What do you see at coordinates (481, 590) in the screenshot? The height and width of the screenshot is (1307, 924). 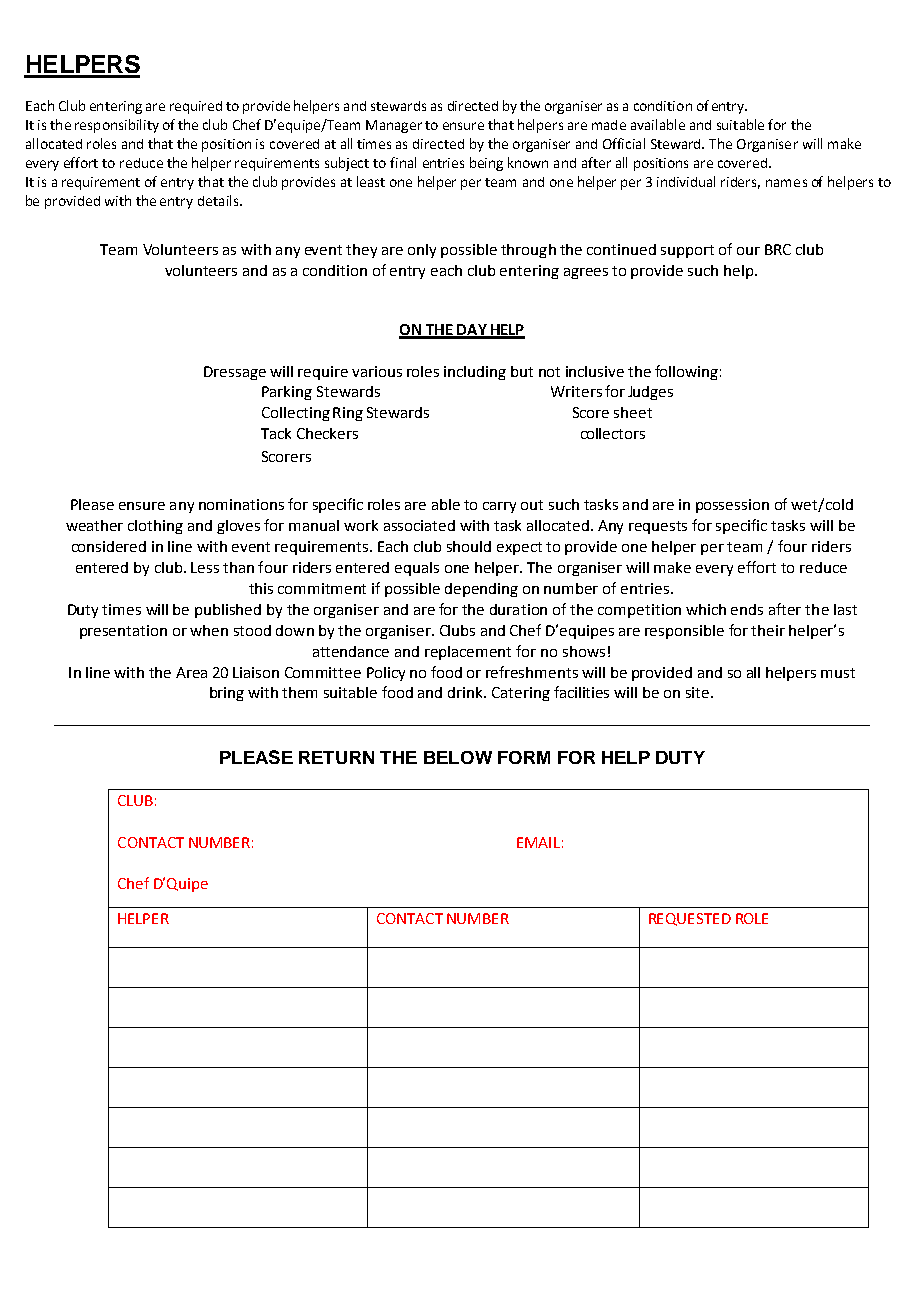 I see `depending` at bounding box center [481, 590].
